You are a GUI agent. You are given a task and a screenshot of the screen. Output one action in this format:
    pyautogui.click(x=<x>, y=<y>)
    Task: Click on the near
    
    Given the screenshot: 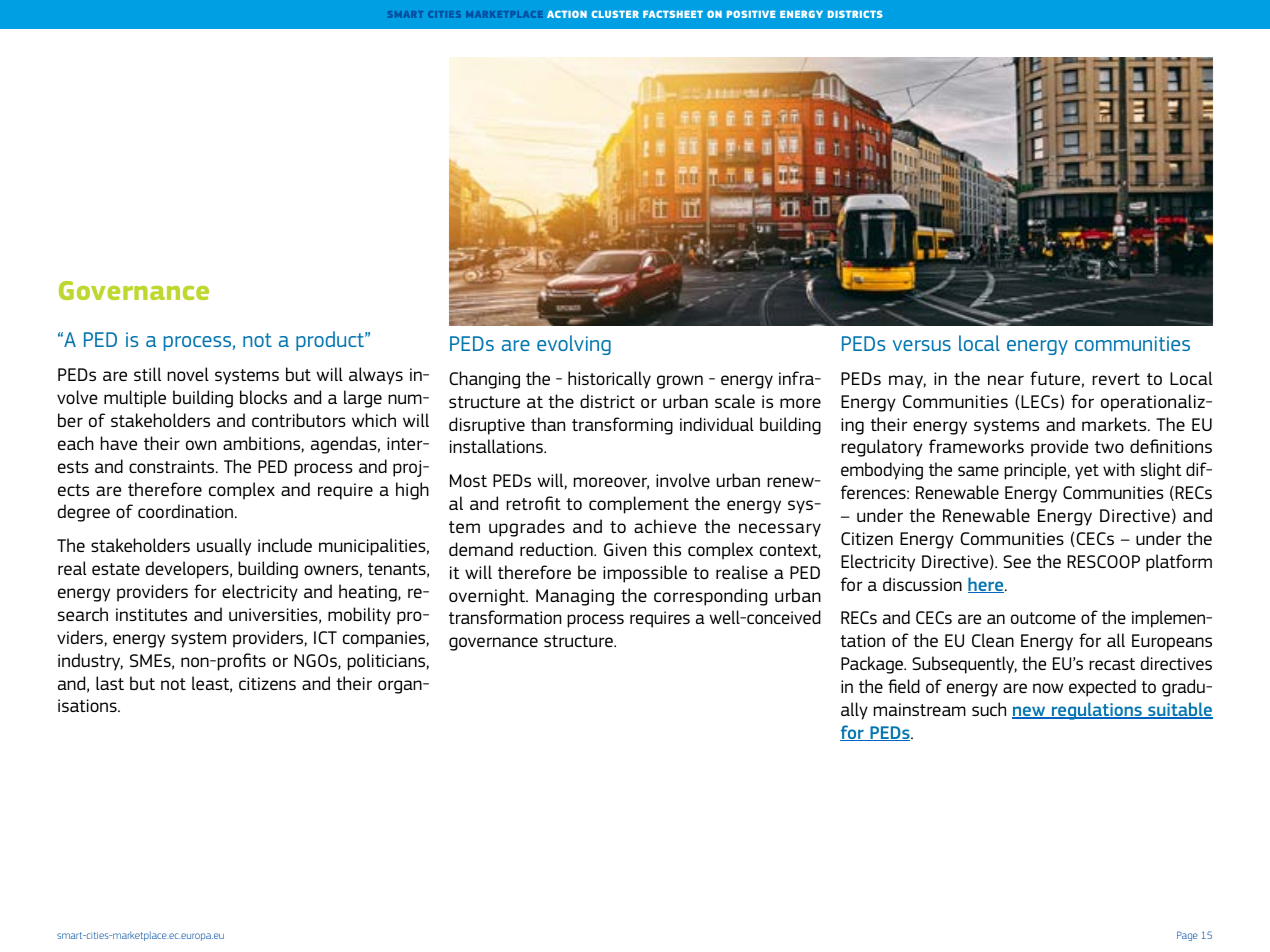 What is the action you would take?
    pyautogui.click(x=1006, y=380)
